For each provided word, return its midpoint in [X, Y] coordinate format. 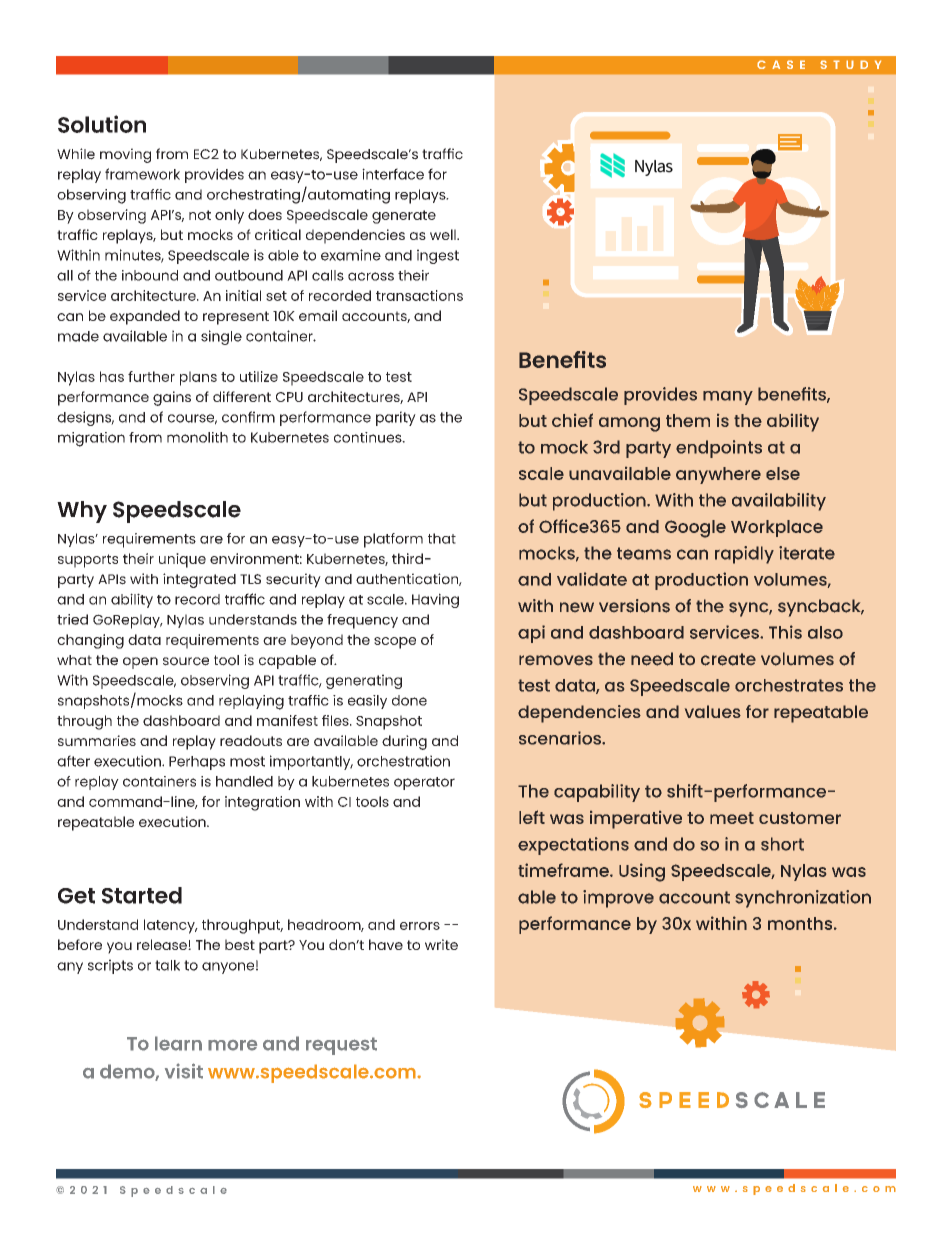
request [341, 1046]
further [151, 376]
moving [125, 155]
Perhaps [197, 763]
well [444, 234]
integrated [199, 580]
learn [178, 1043]
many [728, 398]
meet [732, 818]
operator [424, 783]
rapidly [744, 555]
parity [396, 418]
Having [435, 600]
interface [393, 174]
